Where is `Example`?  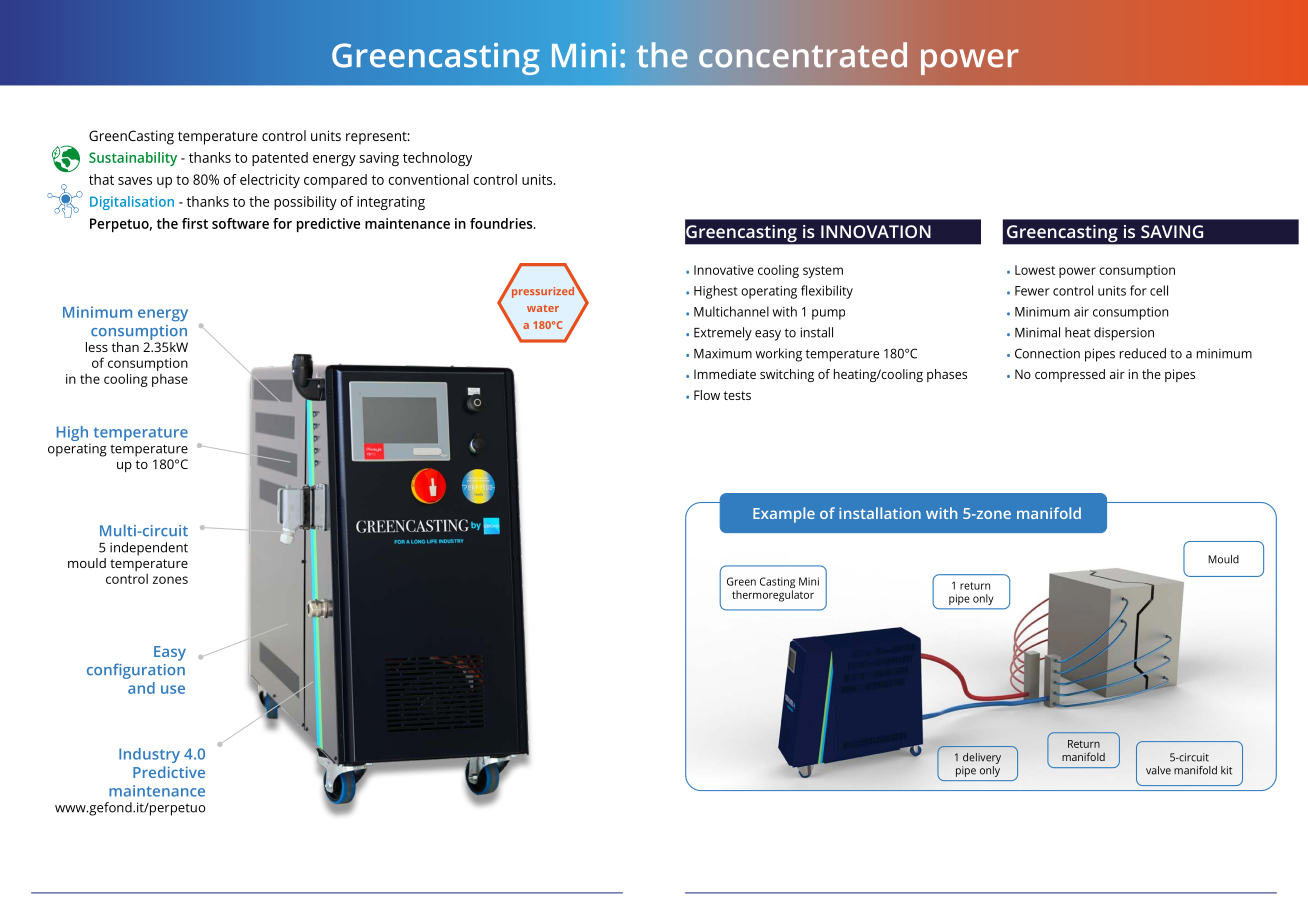 Example is located at coordinates (784, 515).
